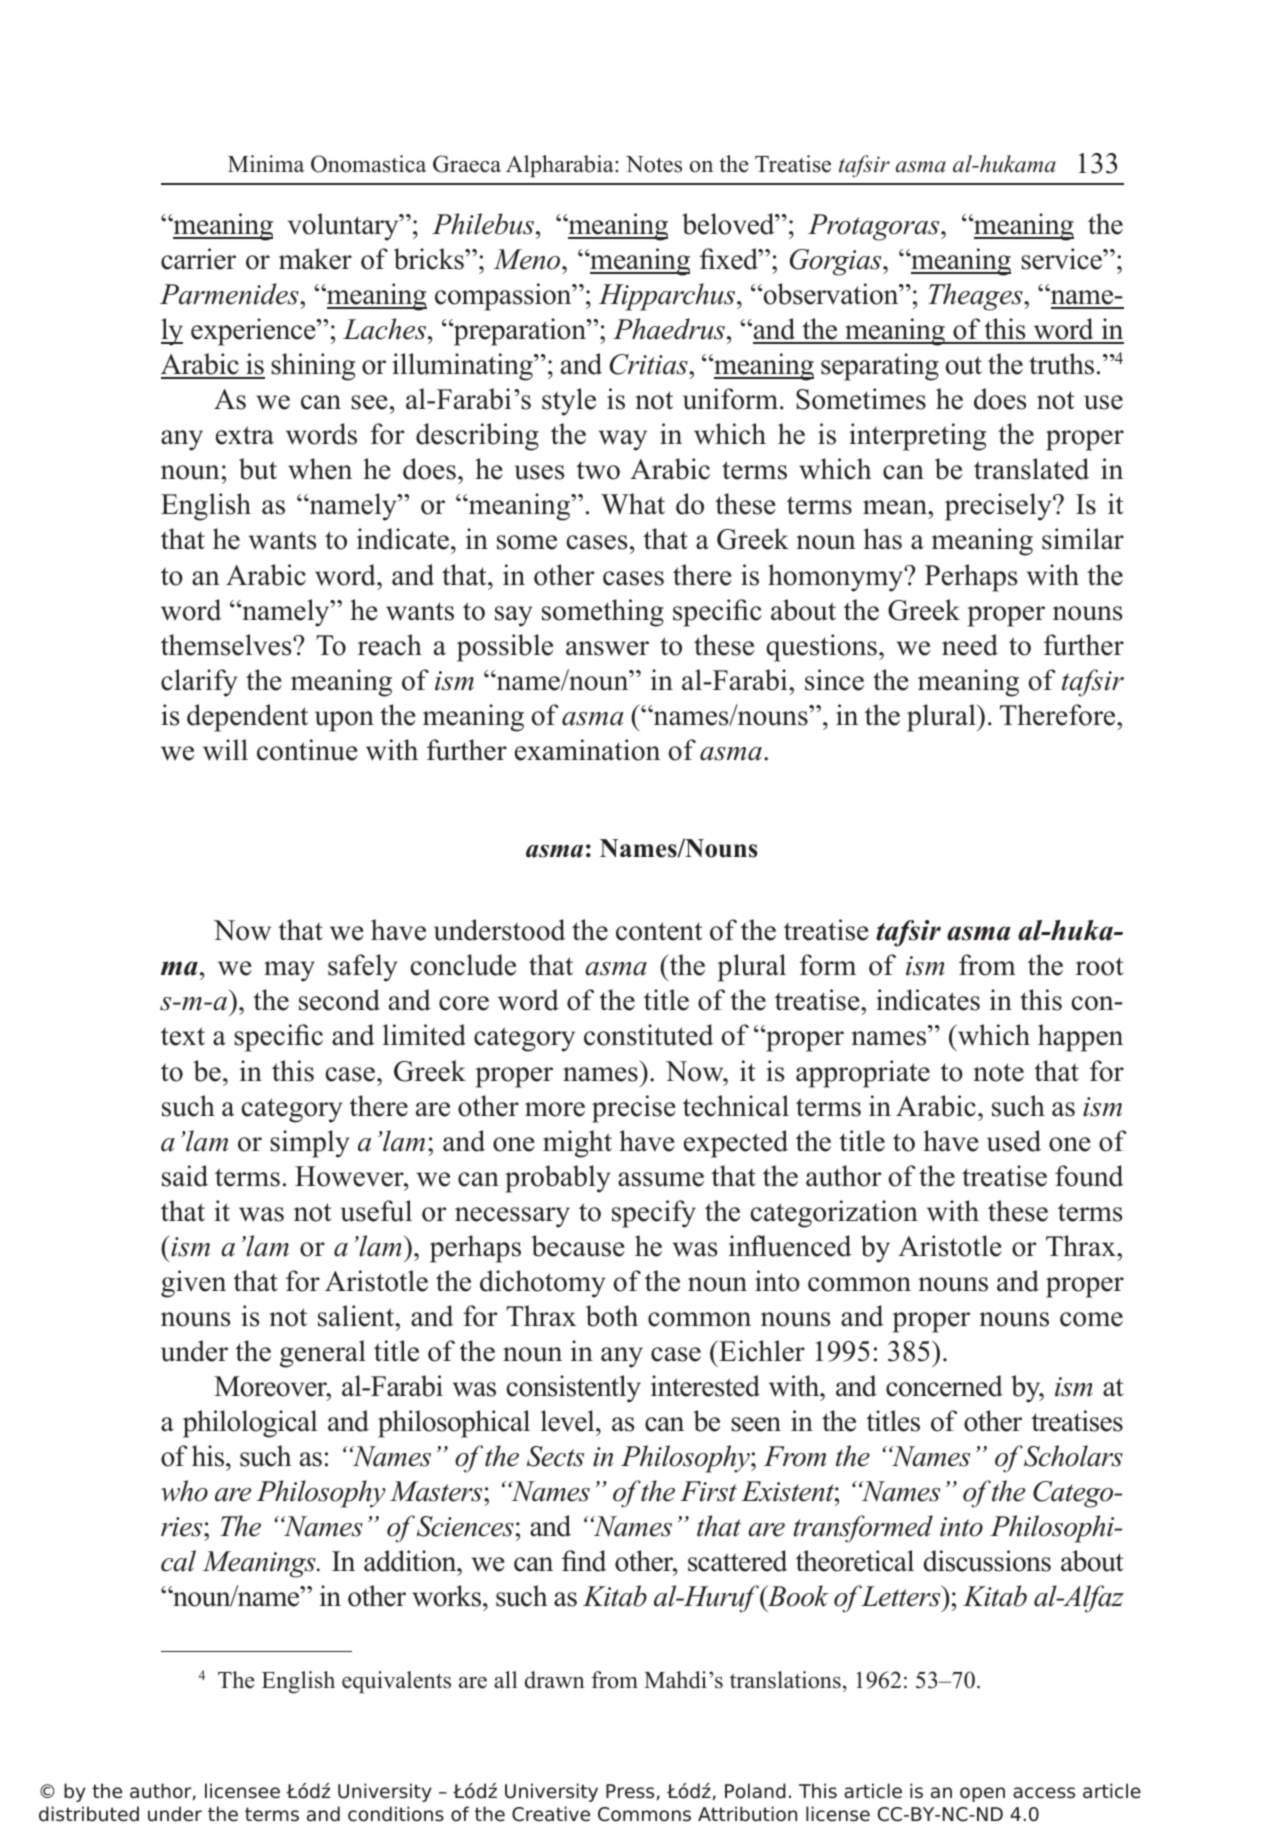 This screenshot has height=1834, width=1284. Describe the element at coordinates (630, 1791) in the screenshot. I see `Press` at that location.
